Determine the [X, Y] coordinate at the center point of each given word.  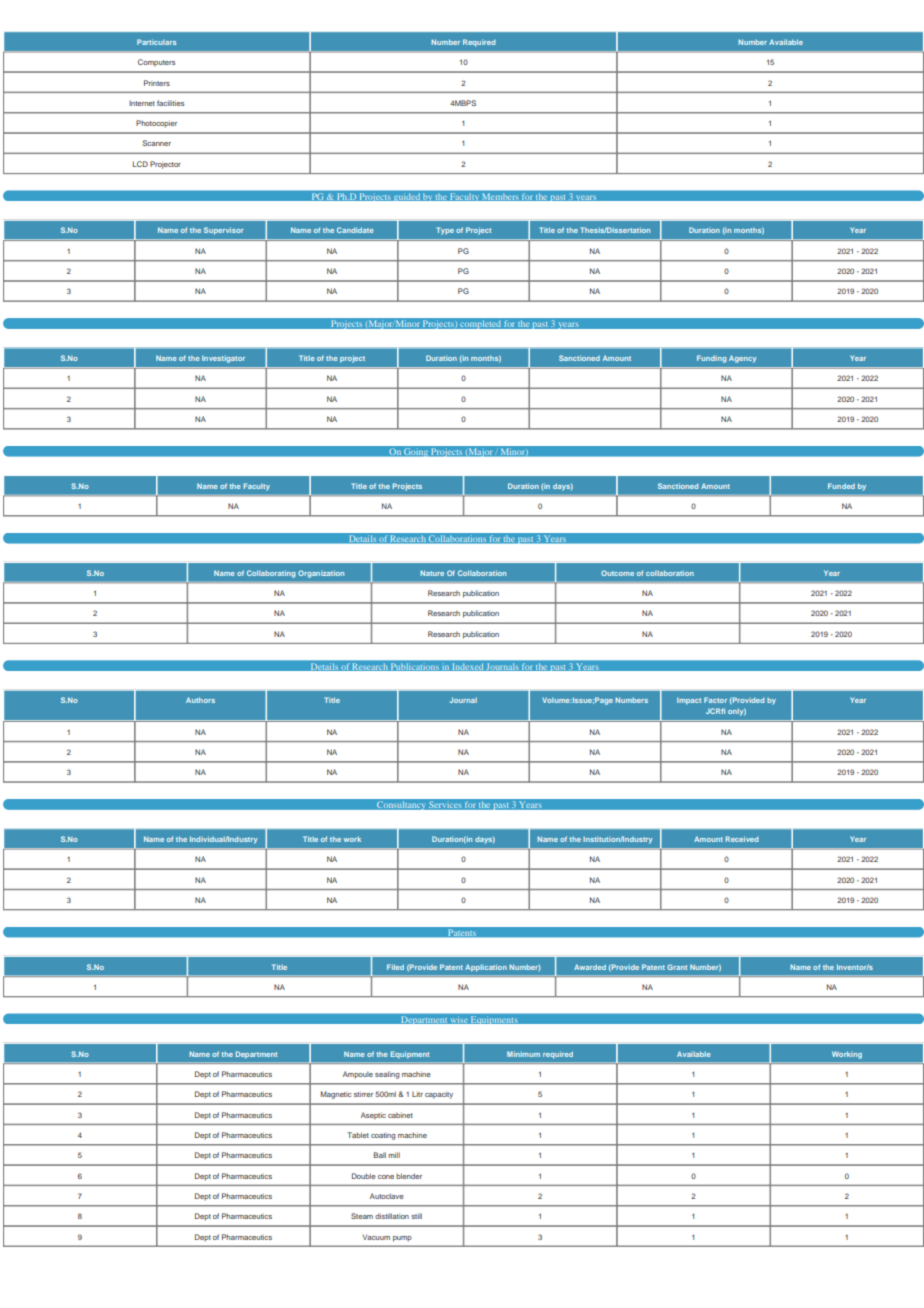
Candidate [355, 230]
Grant [677, 967]
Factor [715, 700]
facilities [170, 103]
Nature [432, 573]
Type [445, 231]
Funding [712, 359]
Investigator [223, 359]
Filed [395, 967]
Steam [362, 1216]
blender [409, 1176]
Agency [743, 359]
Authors [200, 700]
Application [486, 968]
